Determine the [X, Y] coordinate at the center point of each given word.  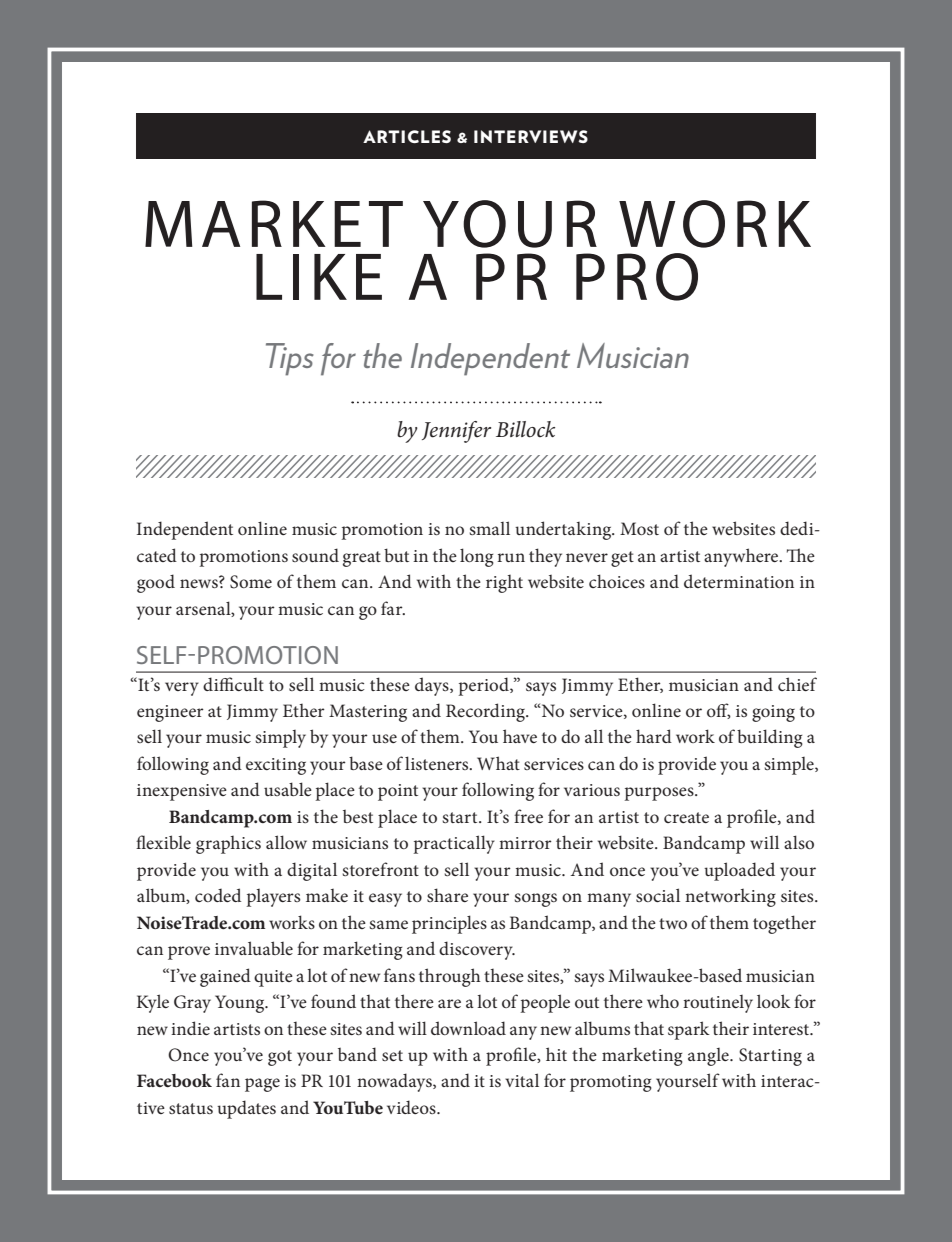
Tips [290, 359]
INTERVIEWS [531, 136]
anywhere [742, 557]
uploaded [739, 871]
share [447, 895]
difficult [233, 684]
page [262, 1085]
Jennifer [456, 432]
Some [251, 582]
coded [218, 895]
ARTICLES [407, 136]
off [719, 711]
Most [639, 528]
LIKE [319, 277]
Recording [486, 712]
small [489, 528]
